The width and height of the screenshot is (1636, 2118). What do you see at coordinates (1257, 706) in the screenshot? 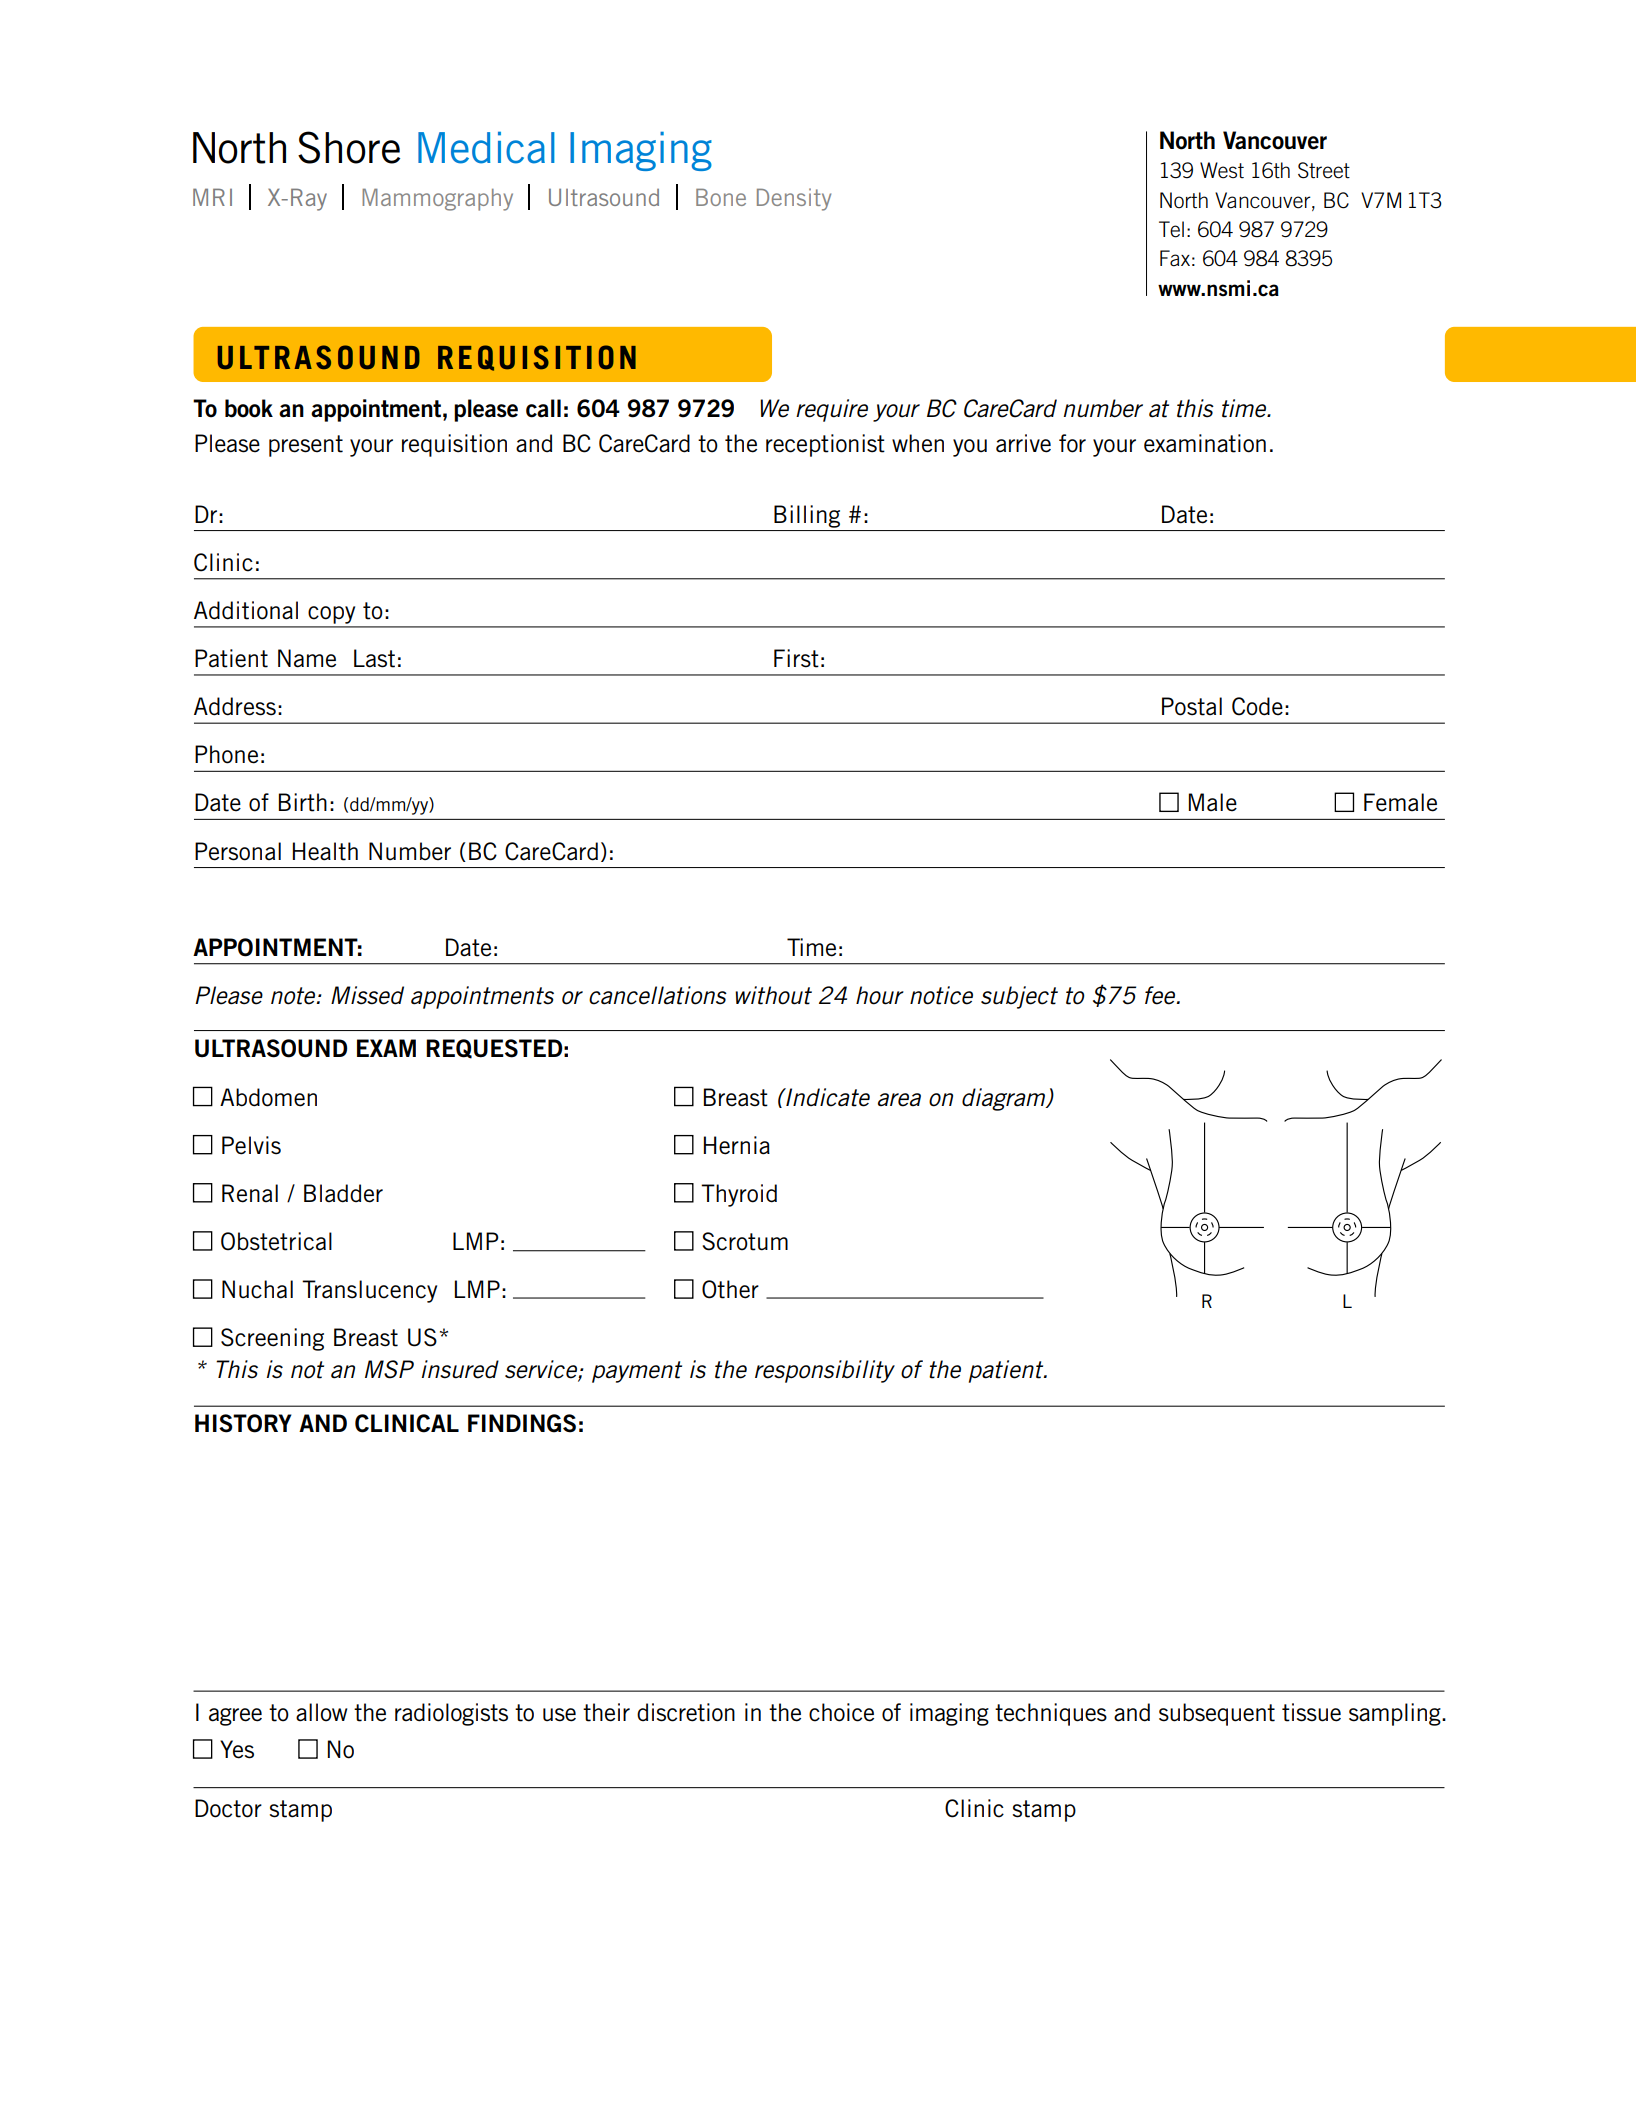
I see `Code` at bounding box center [1257, 706].
